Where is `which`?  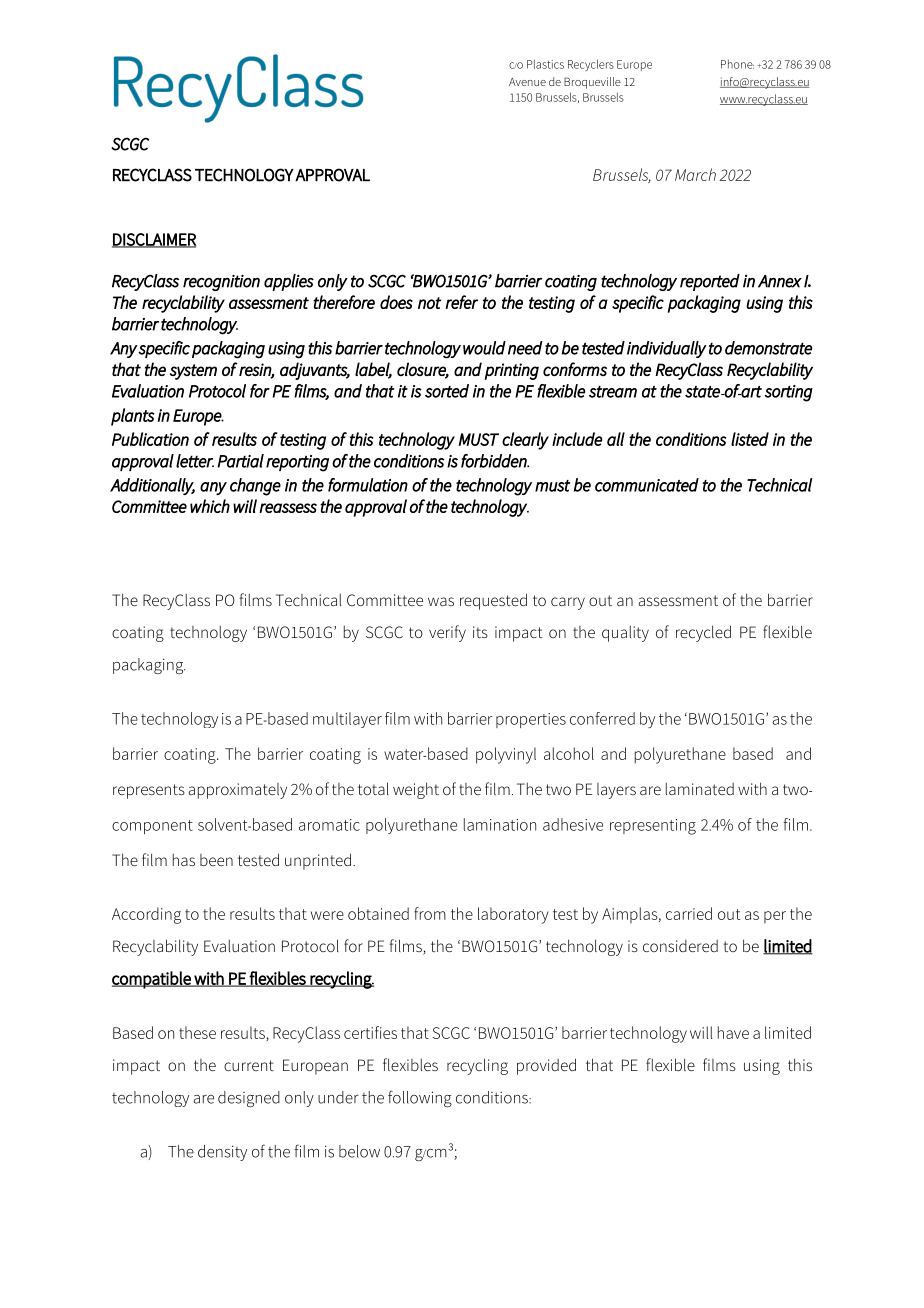 which is located at coordinates (210, 506).
